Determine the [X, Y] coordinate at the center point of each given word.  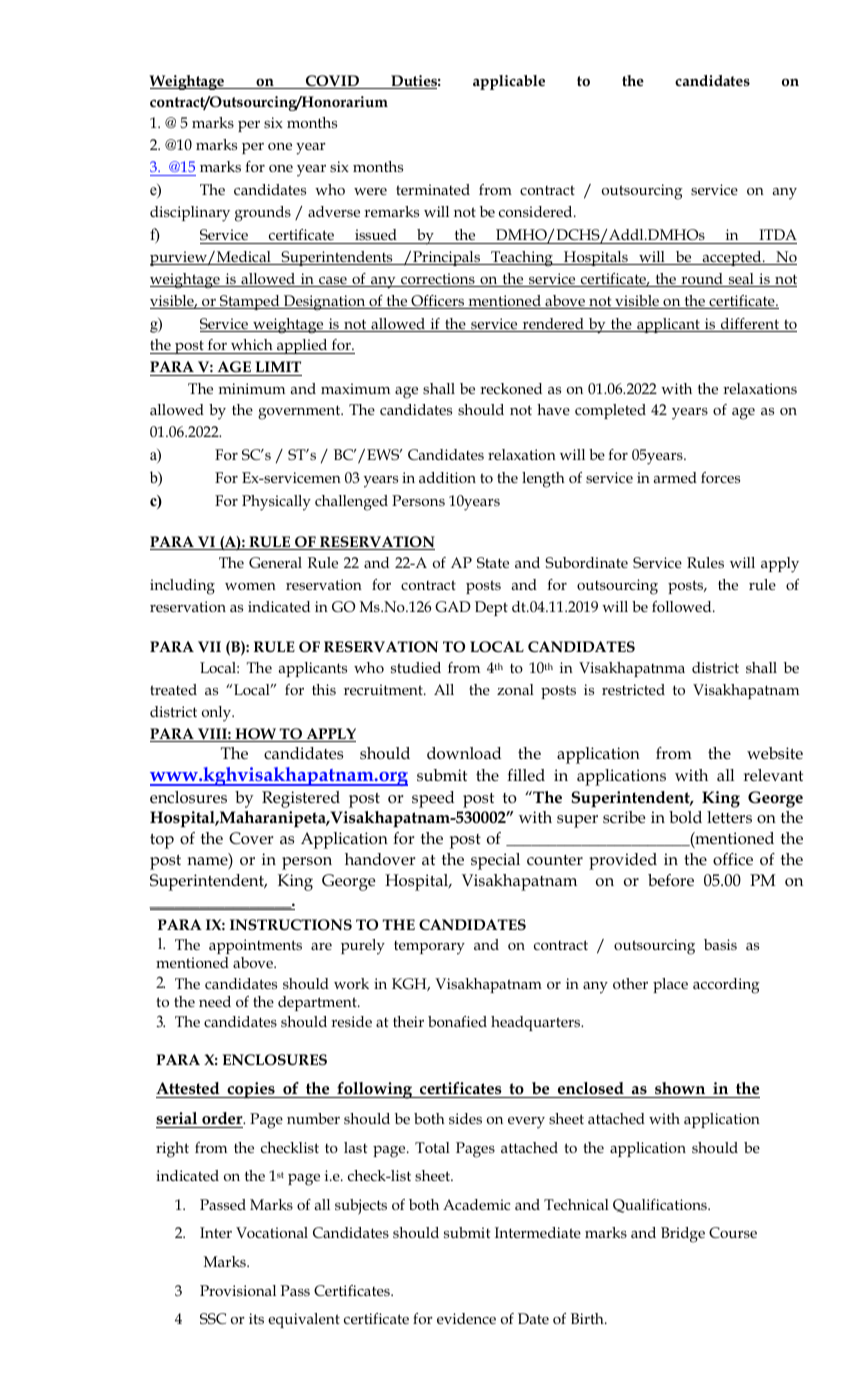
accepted [732, 258]
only [218, 714]
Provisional [238, 1290]
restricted [633, 689]
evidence [466, 1318]
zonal [515, 689]
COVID [332, 82]
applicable [509, 82]
